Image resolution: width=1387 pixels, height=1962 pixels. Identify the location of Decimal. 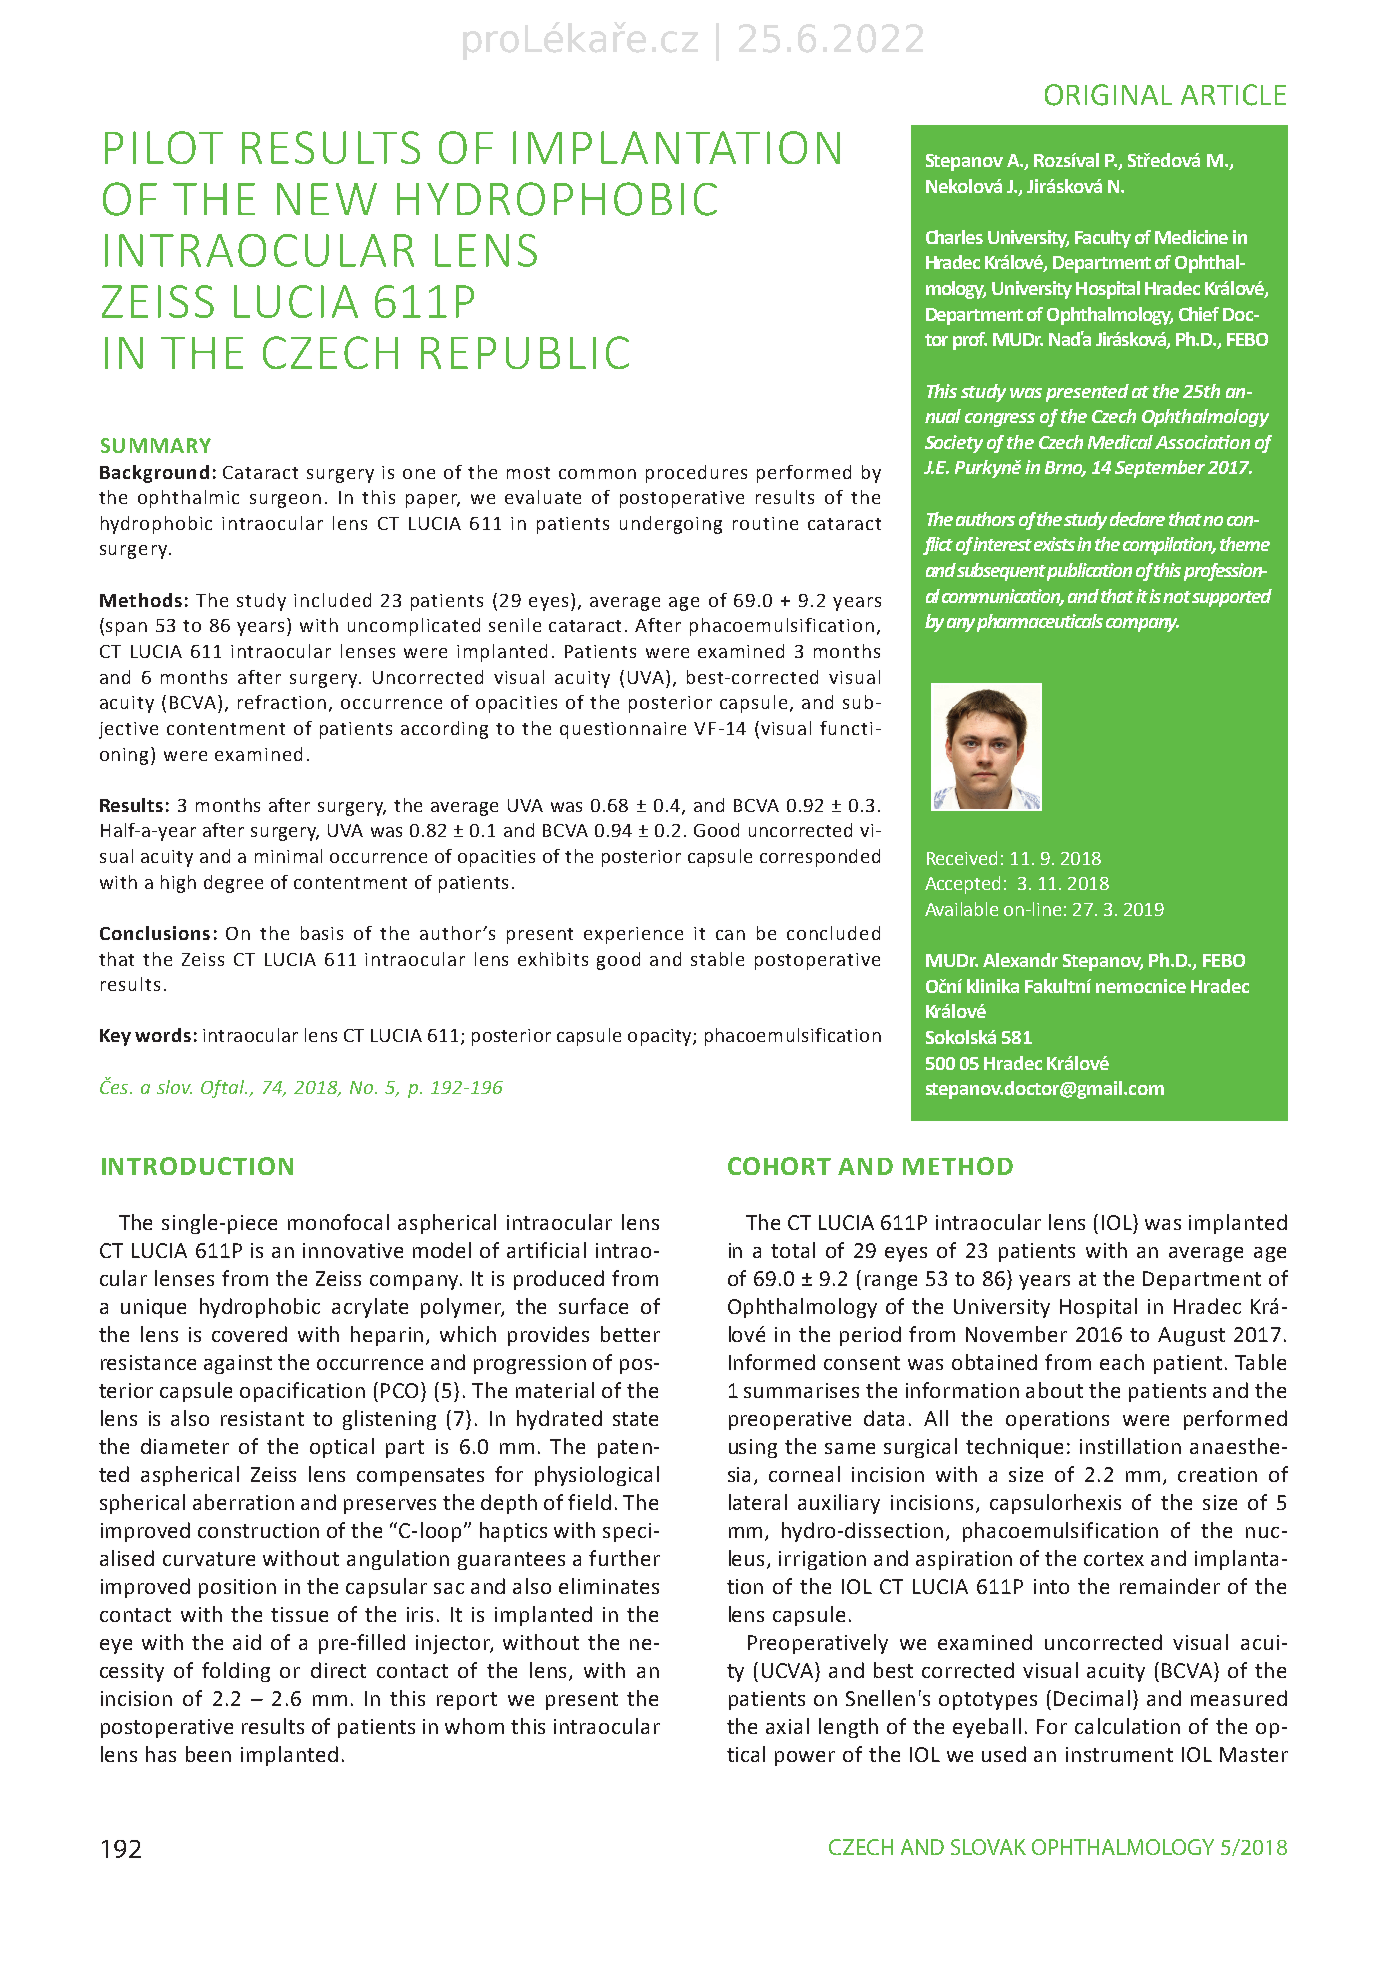
(1092, 1698).
